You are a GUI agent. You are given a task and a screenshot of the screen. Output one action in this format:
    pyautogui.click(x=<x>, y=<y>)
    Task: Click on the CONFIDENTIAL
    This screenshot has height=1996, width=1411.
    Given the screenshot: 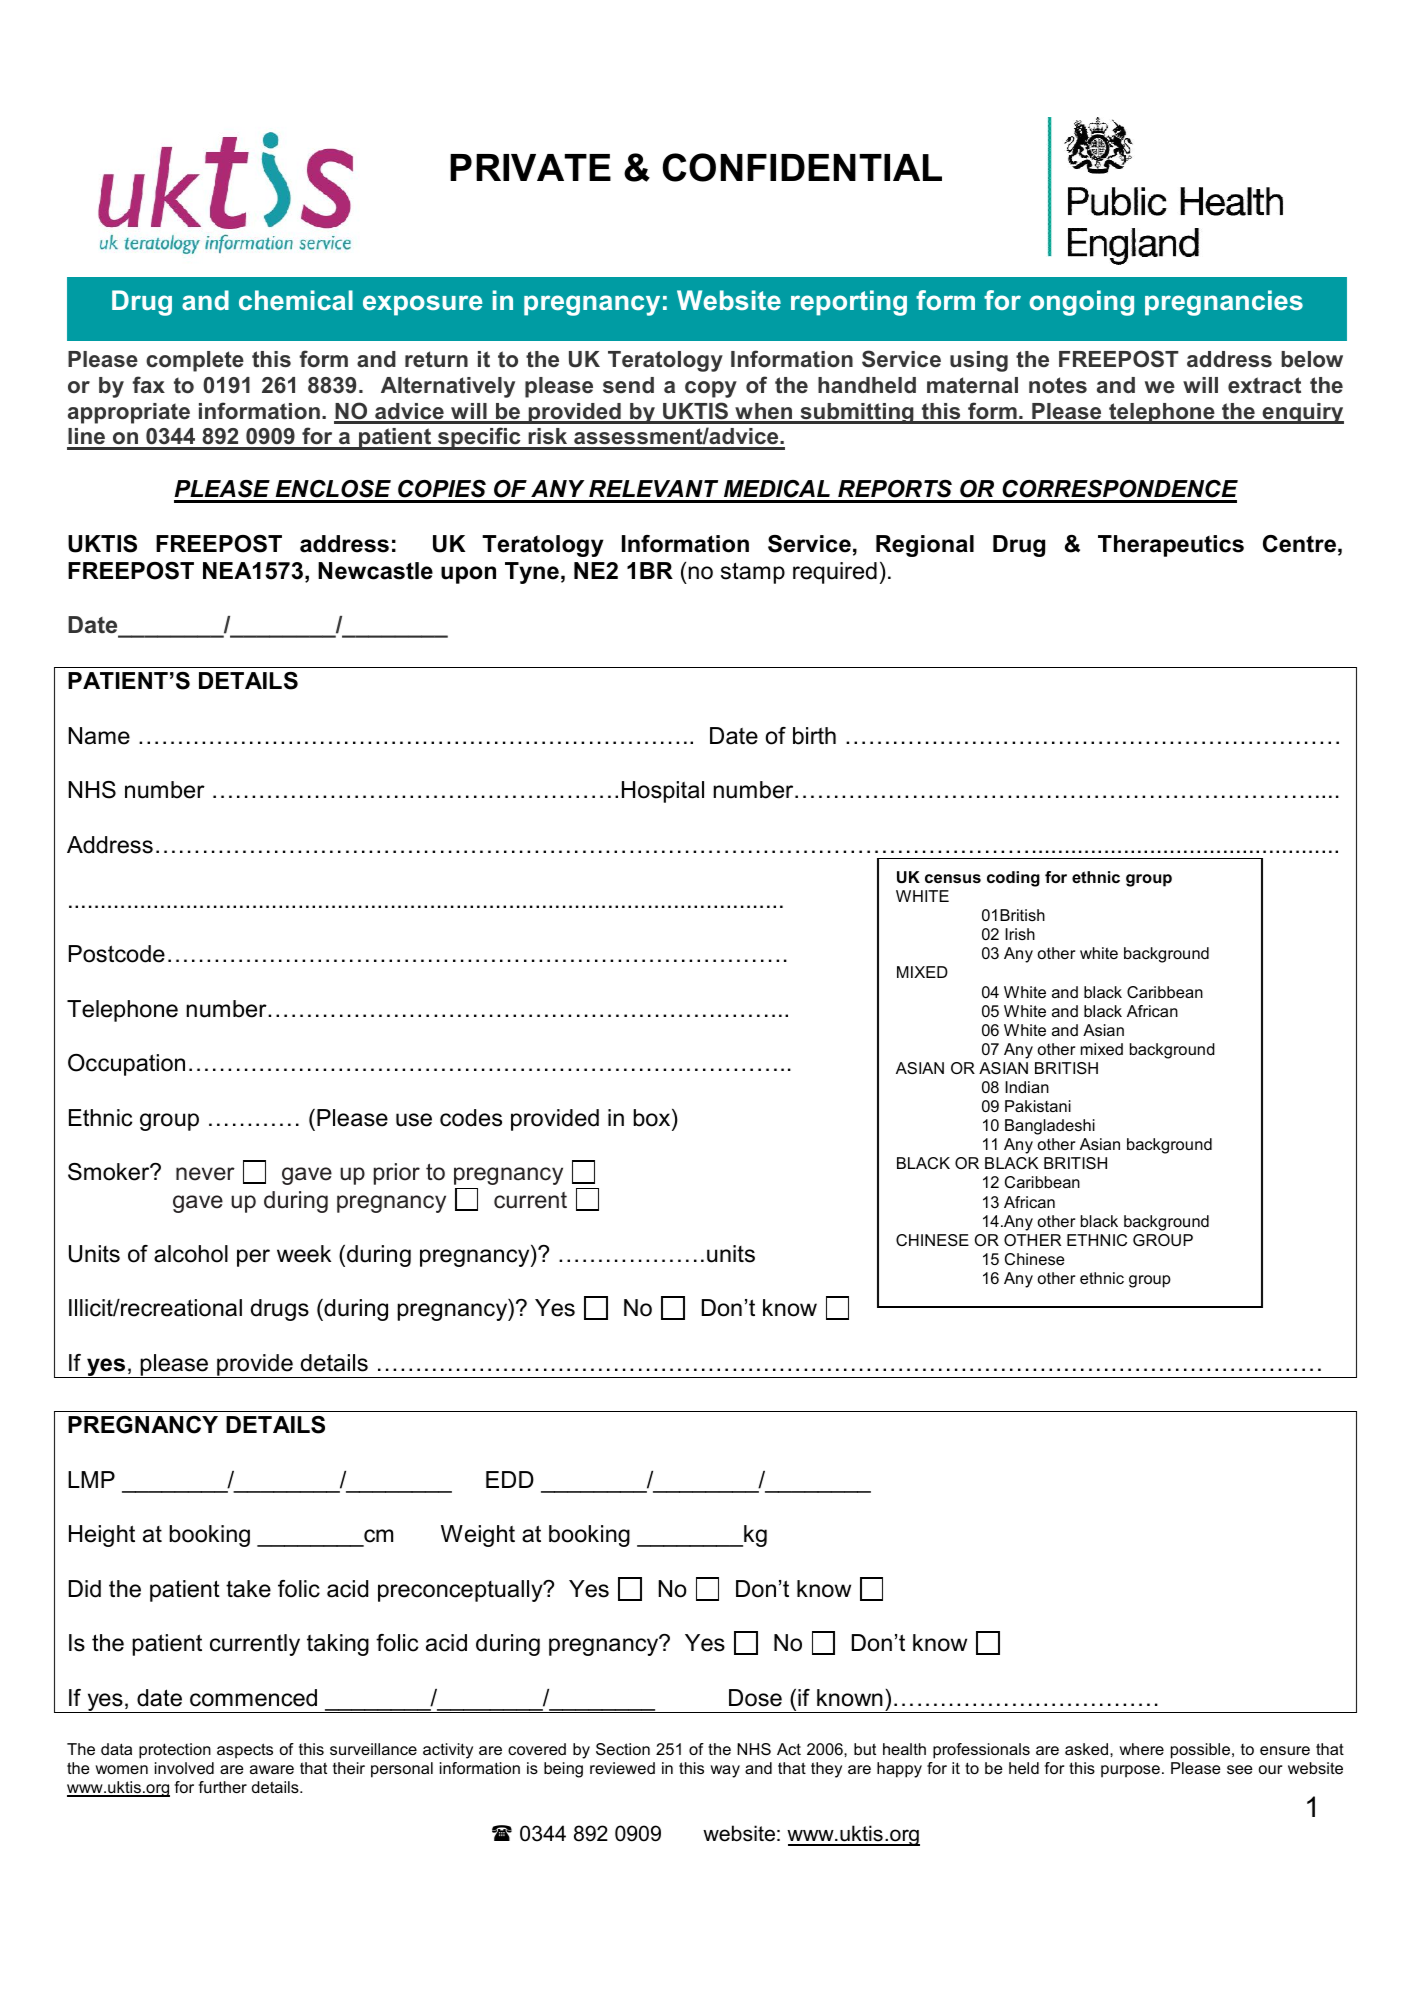 What is the action you would take?
    pyautogui.click(x=802, y=167)
